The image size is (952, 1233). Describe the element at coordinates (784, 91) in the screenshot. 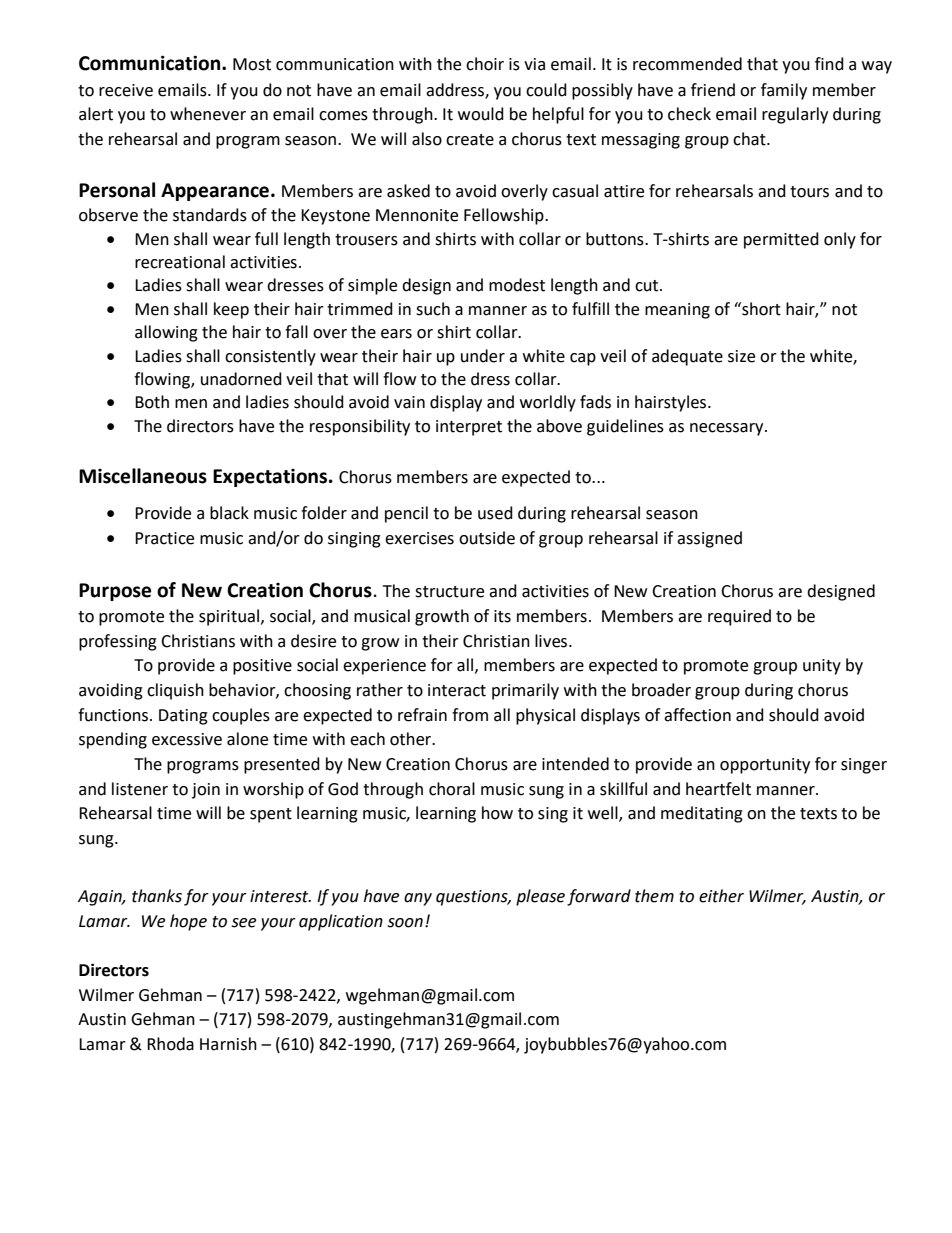

I see `family` at that location.
